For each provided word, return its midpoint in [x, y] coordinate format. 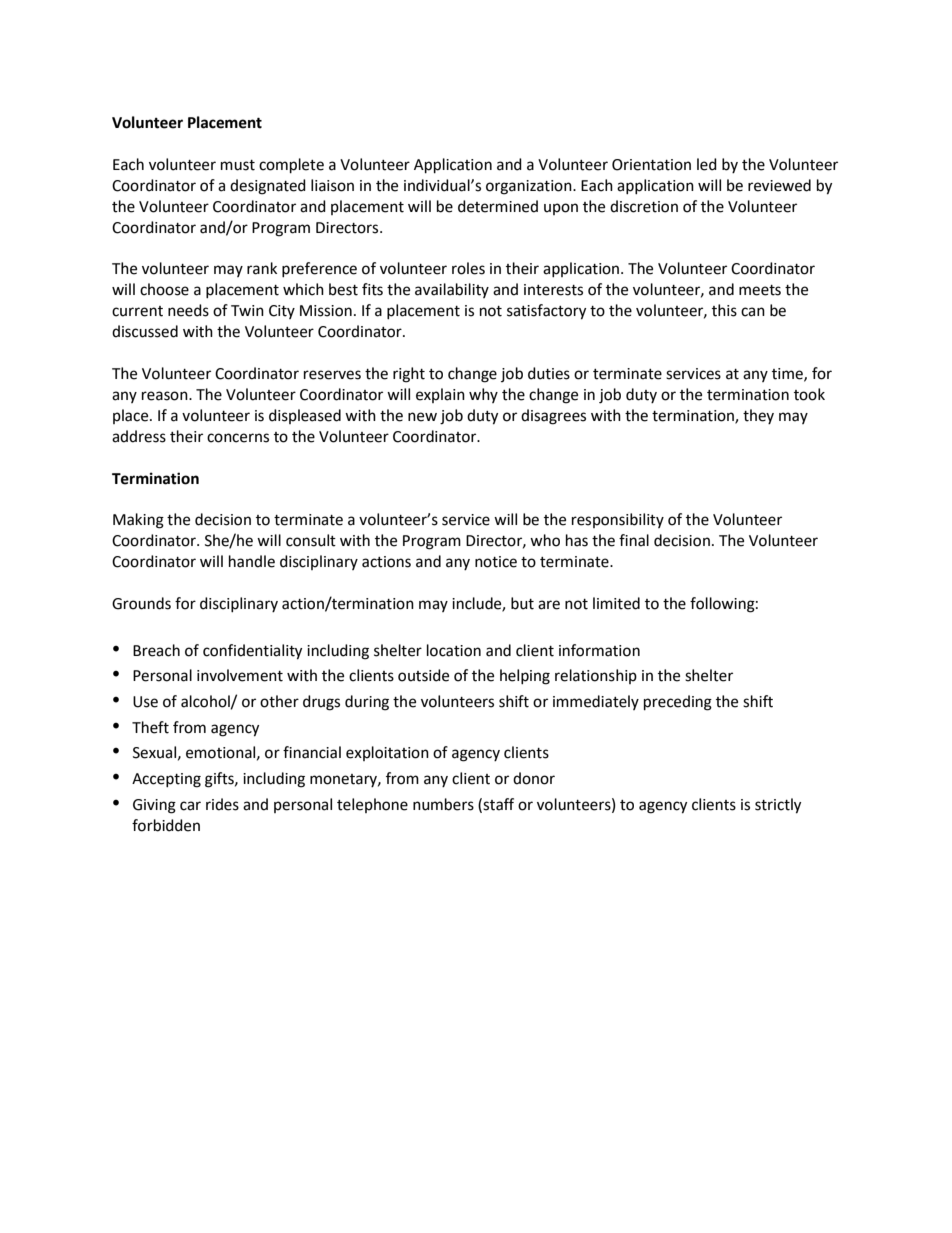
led [707, 164]
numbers [443, 804]
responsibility [618, 520]
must [238, 165]
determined [498, 206]
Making [138, 521]
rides [222, 804]
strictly [778, 806]
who [545, 540]
